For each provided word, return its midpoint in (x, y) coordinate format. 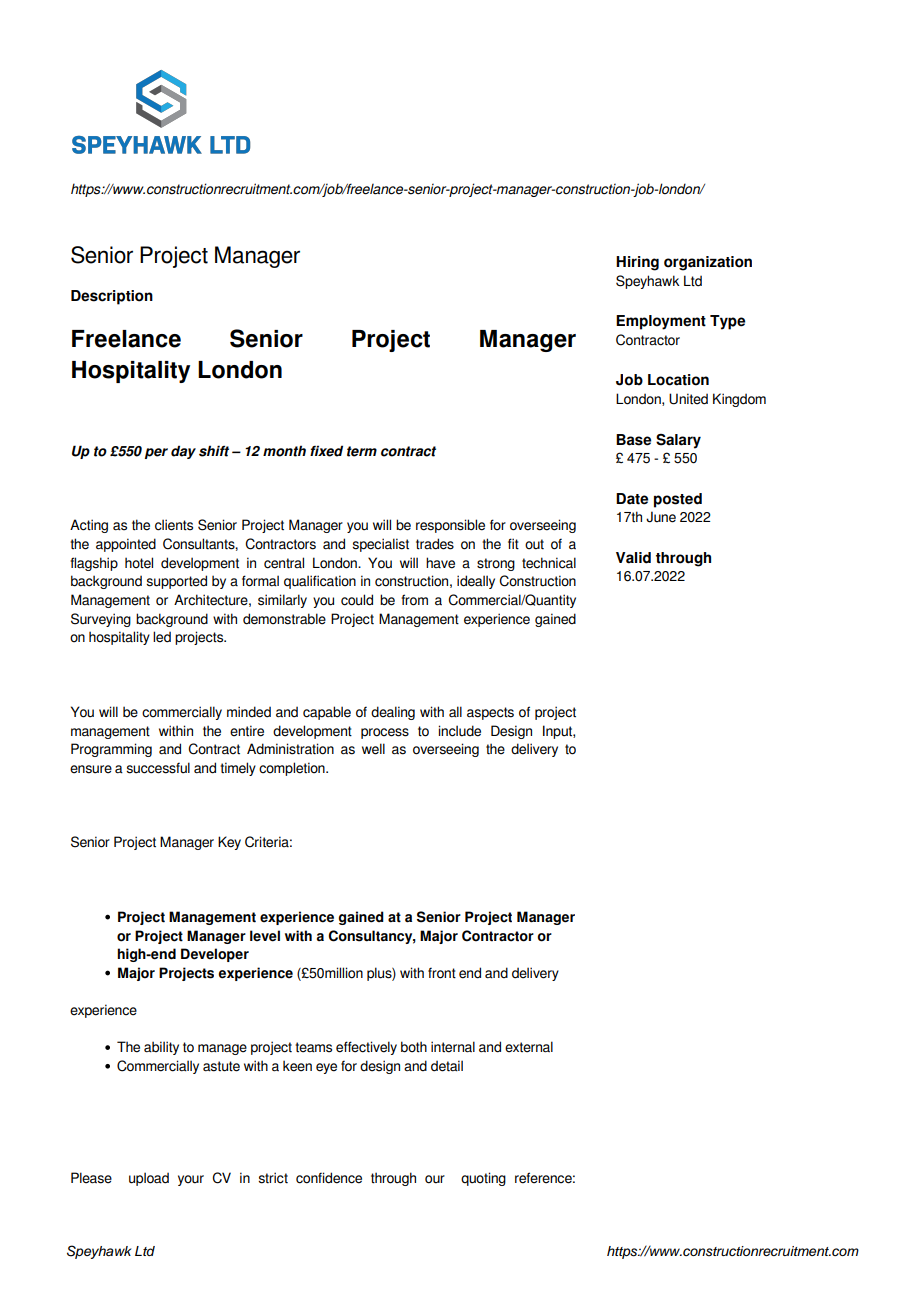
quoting (483, 1179)
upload (149, 1179)
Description (112, 297)
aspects (490, 713)
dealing (393, 713)
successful (158, 768)
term (362, 451)
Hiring (637, 263)
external (529, 1047)
